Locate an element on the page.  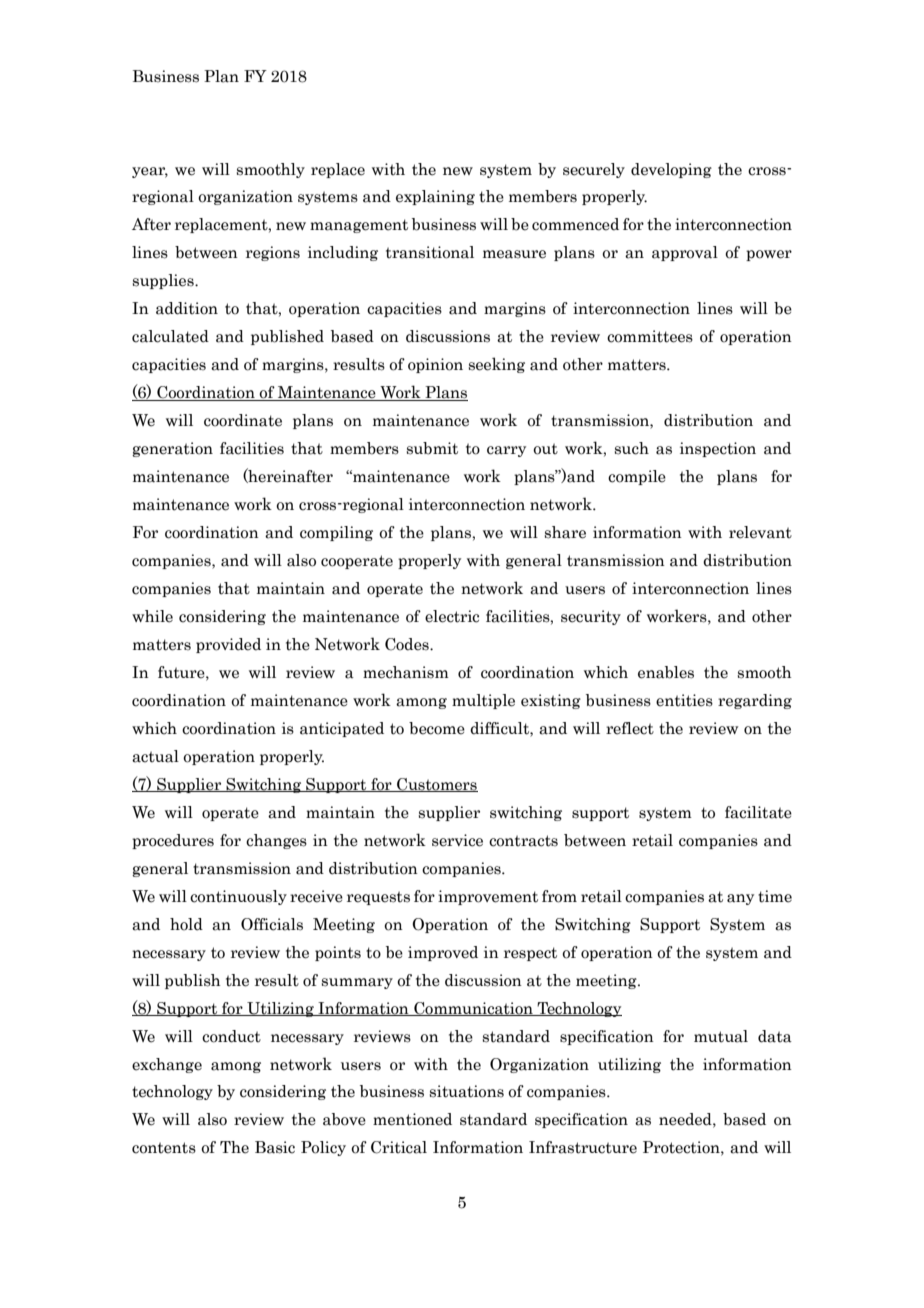
Basic is located at coordinates (275, 1147).
